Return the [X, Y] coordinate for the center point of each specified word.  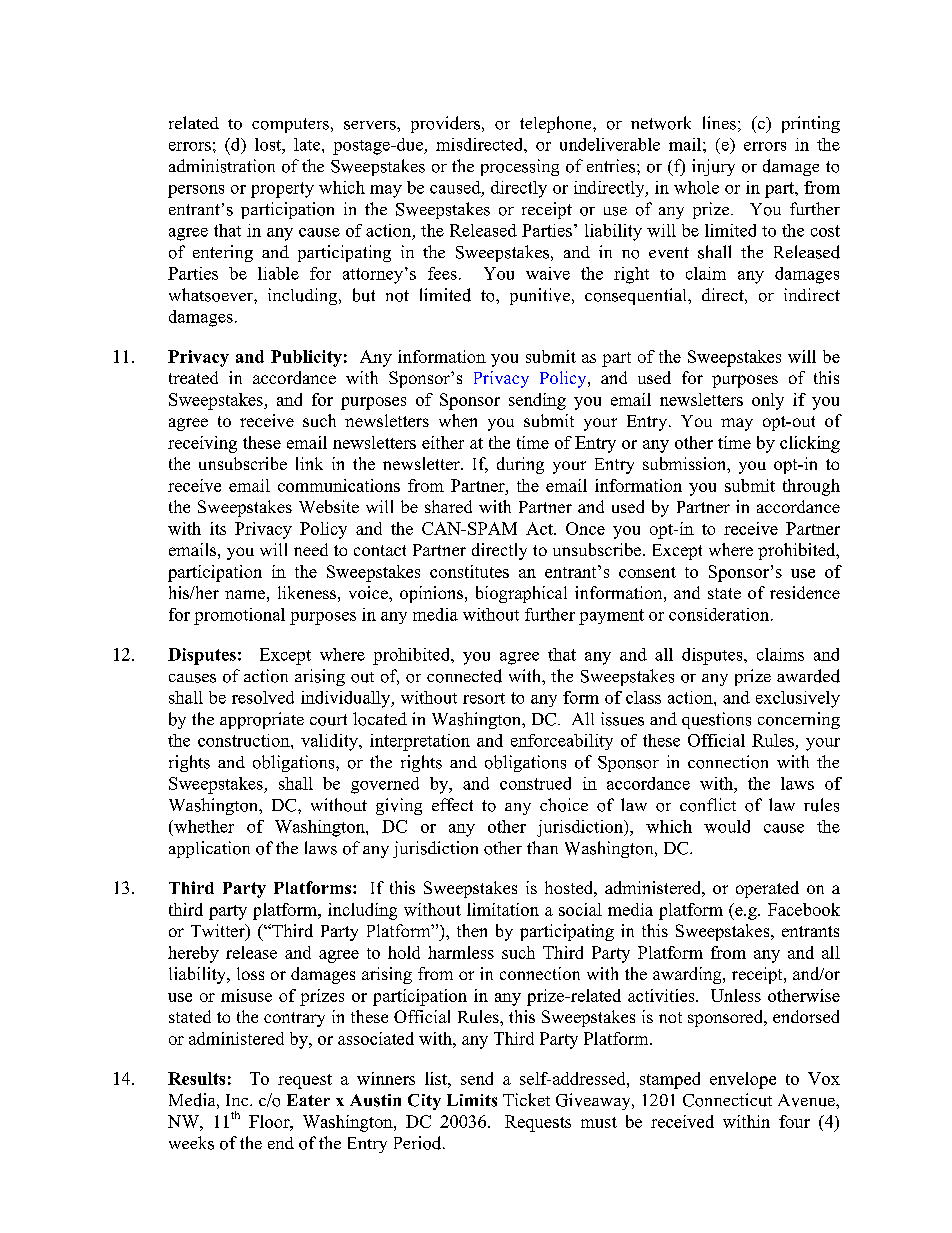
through [811, 487]
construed [535, 783]
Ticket [526, 1099]
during [520, 465]
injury [713, 167]
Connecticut [727, 1100]
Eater [308, 1100]
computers [290, 125]
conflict [708, 805]
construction [245, 740]
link [309, 463]
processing [520, 167]
